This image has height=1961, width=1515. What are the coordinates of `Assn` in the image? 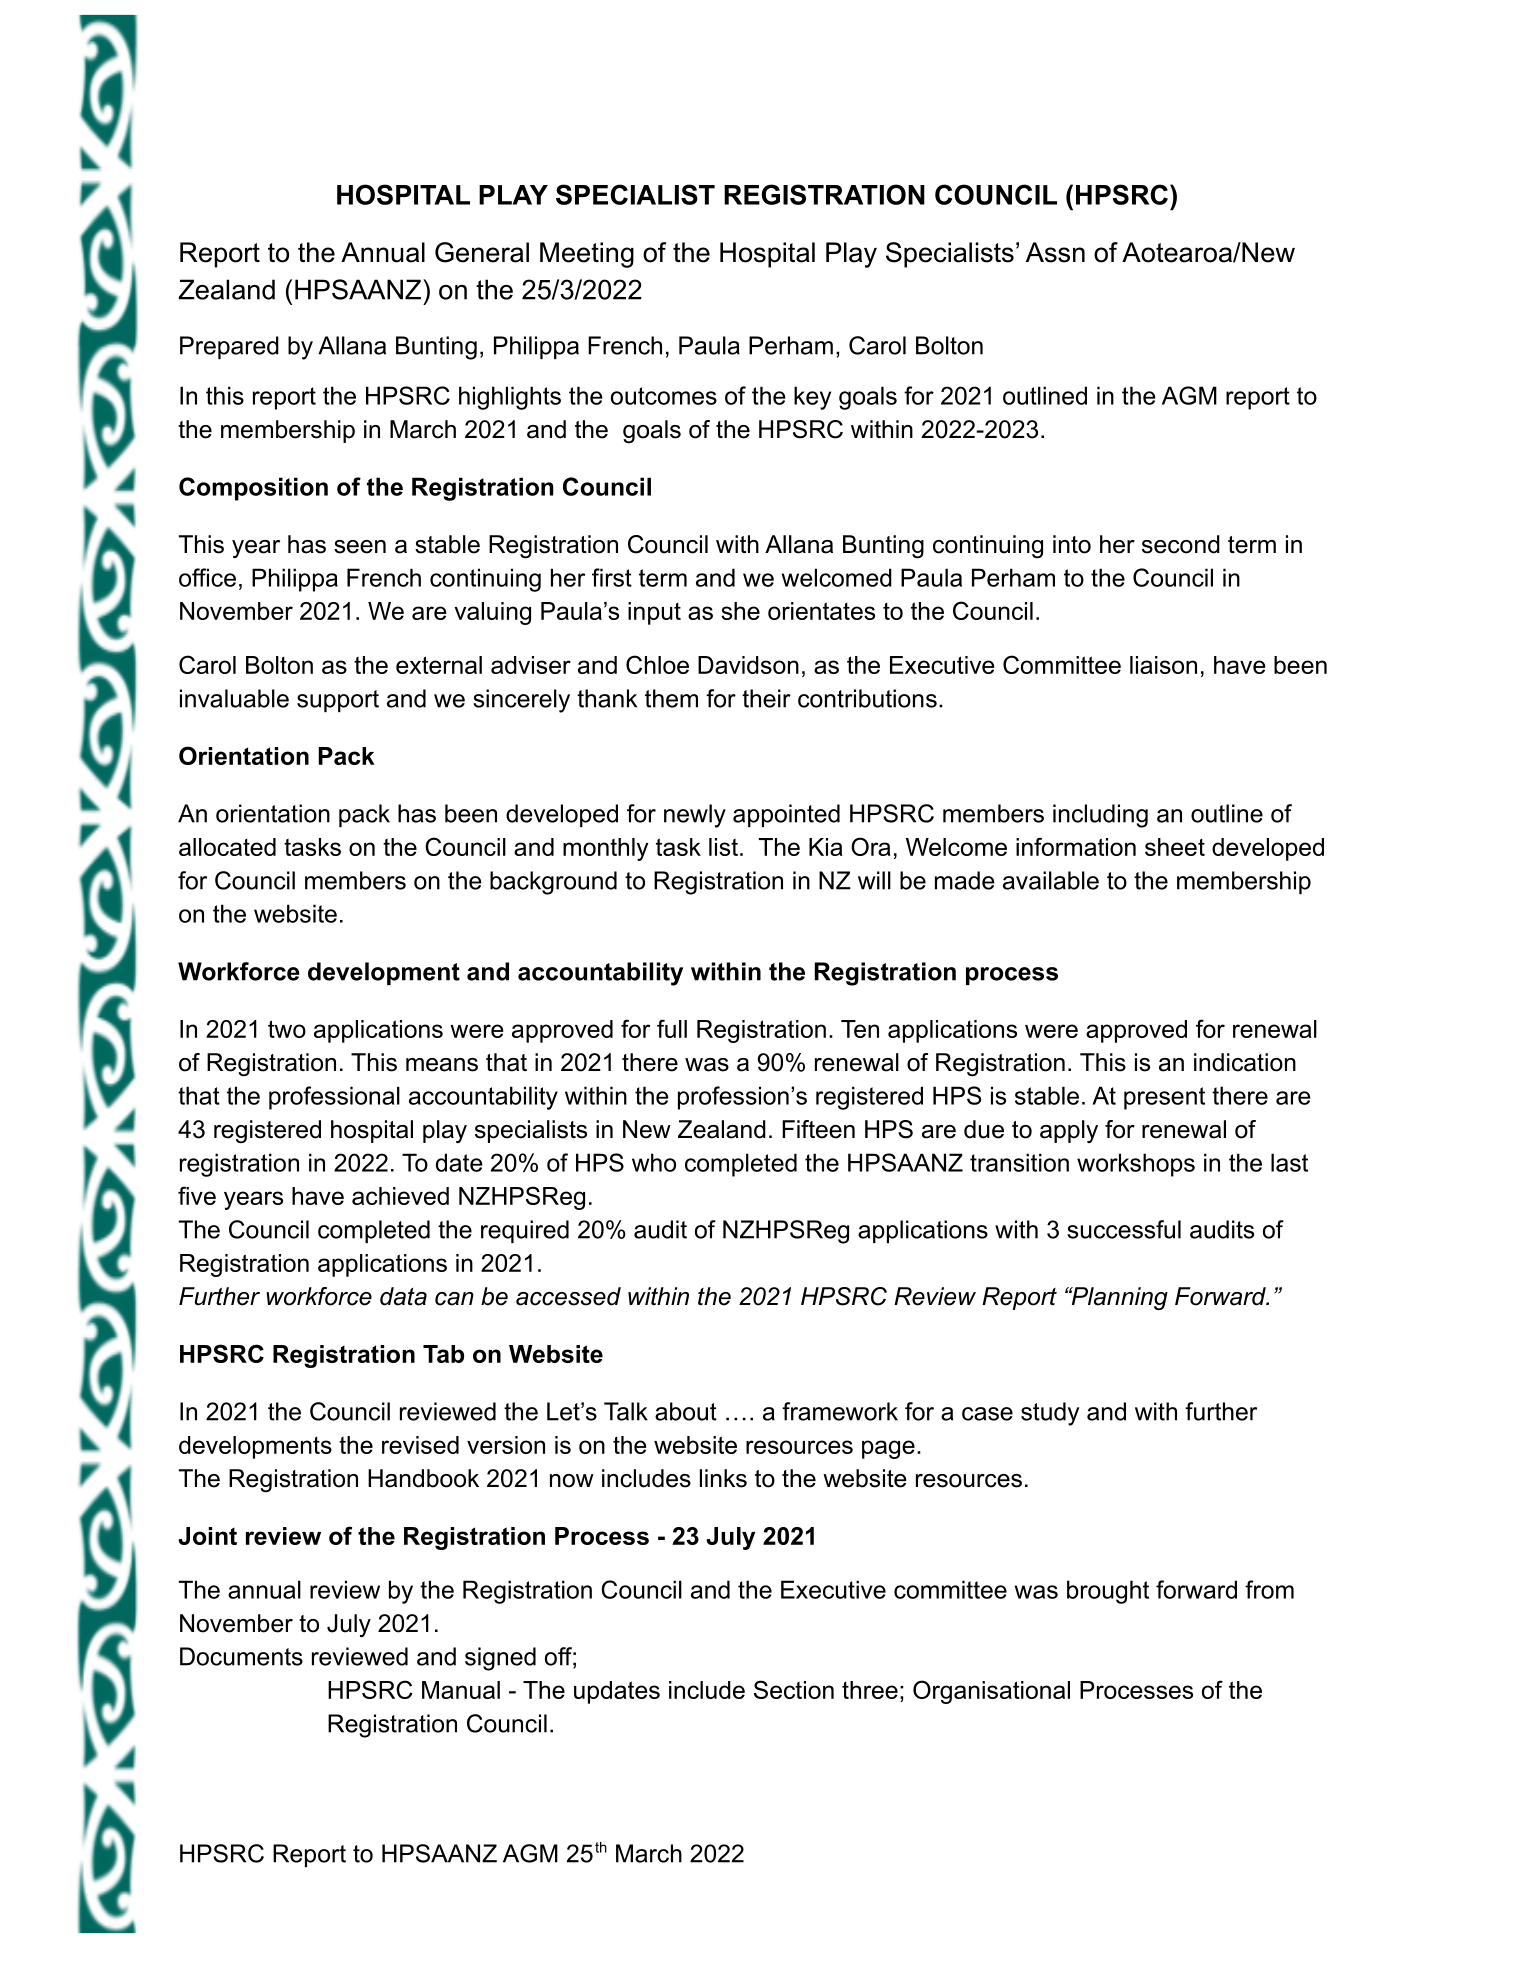 It's located at (1055, 252).
